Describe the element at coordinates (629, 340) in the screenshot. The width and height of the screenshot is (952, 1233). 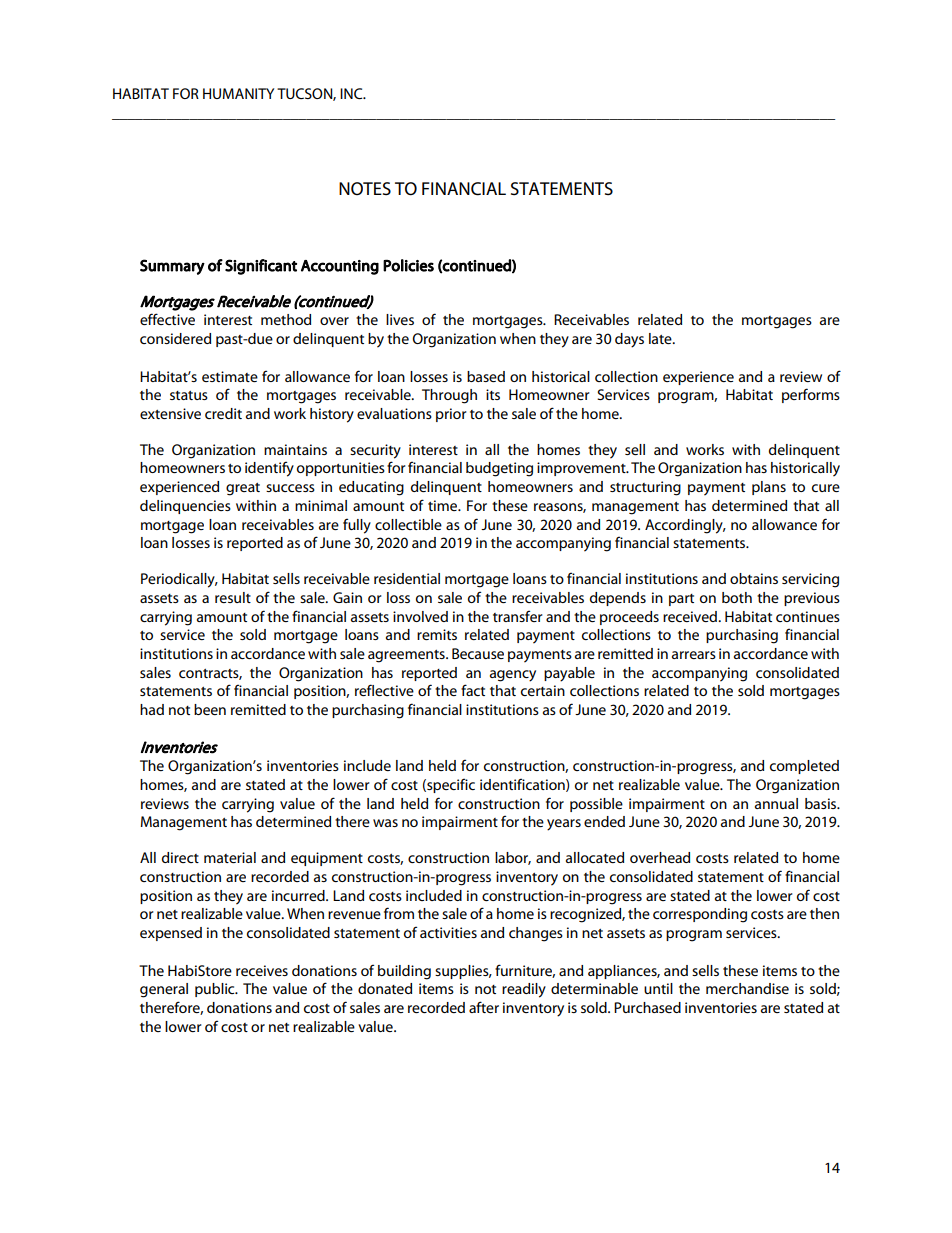
I see `days` at that location.
